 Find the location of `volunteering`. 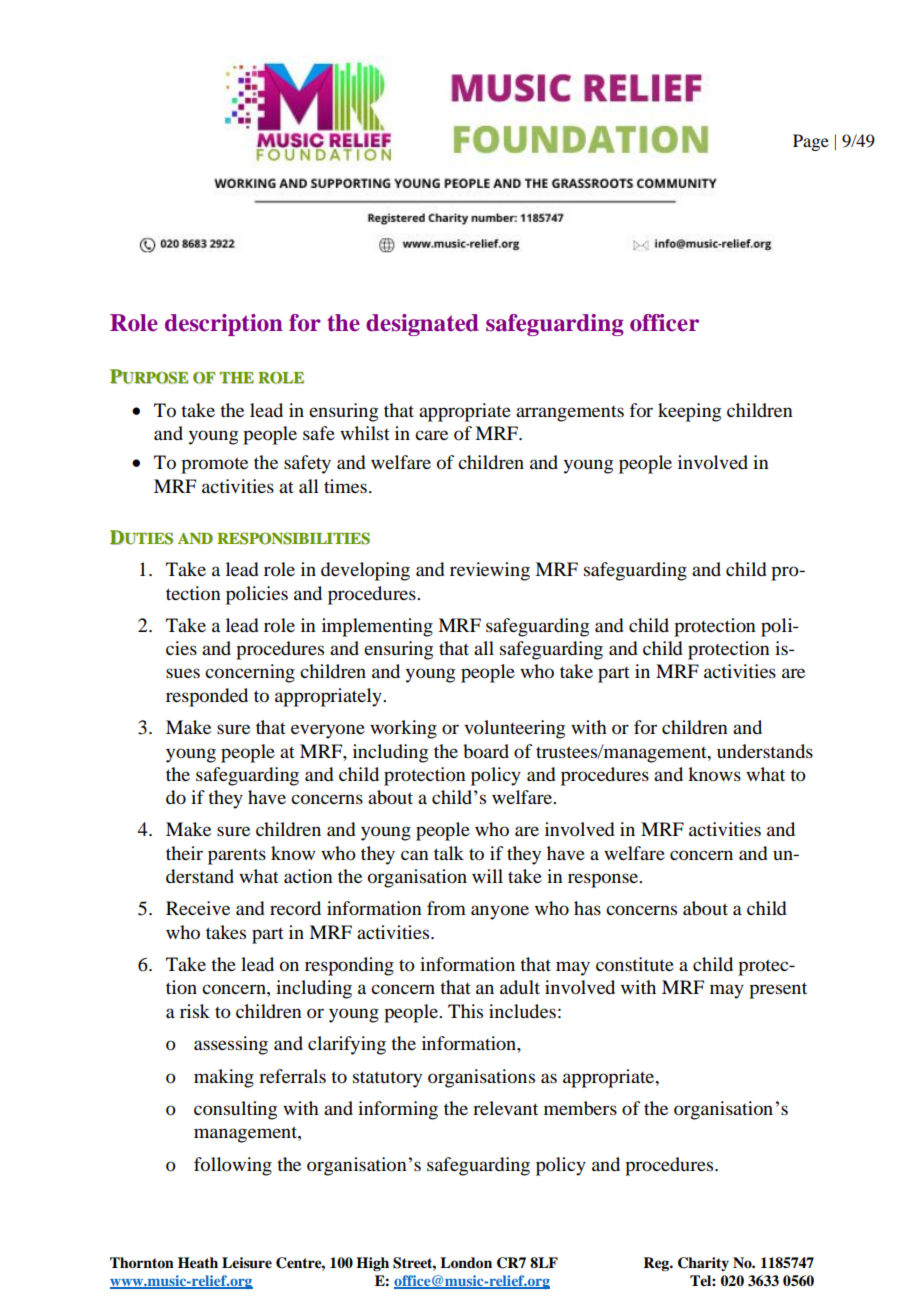

volunteering is located at coordinates (514, 729).
